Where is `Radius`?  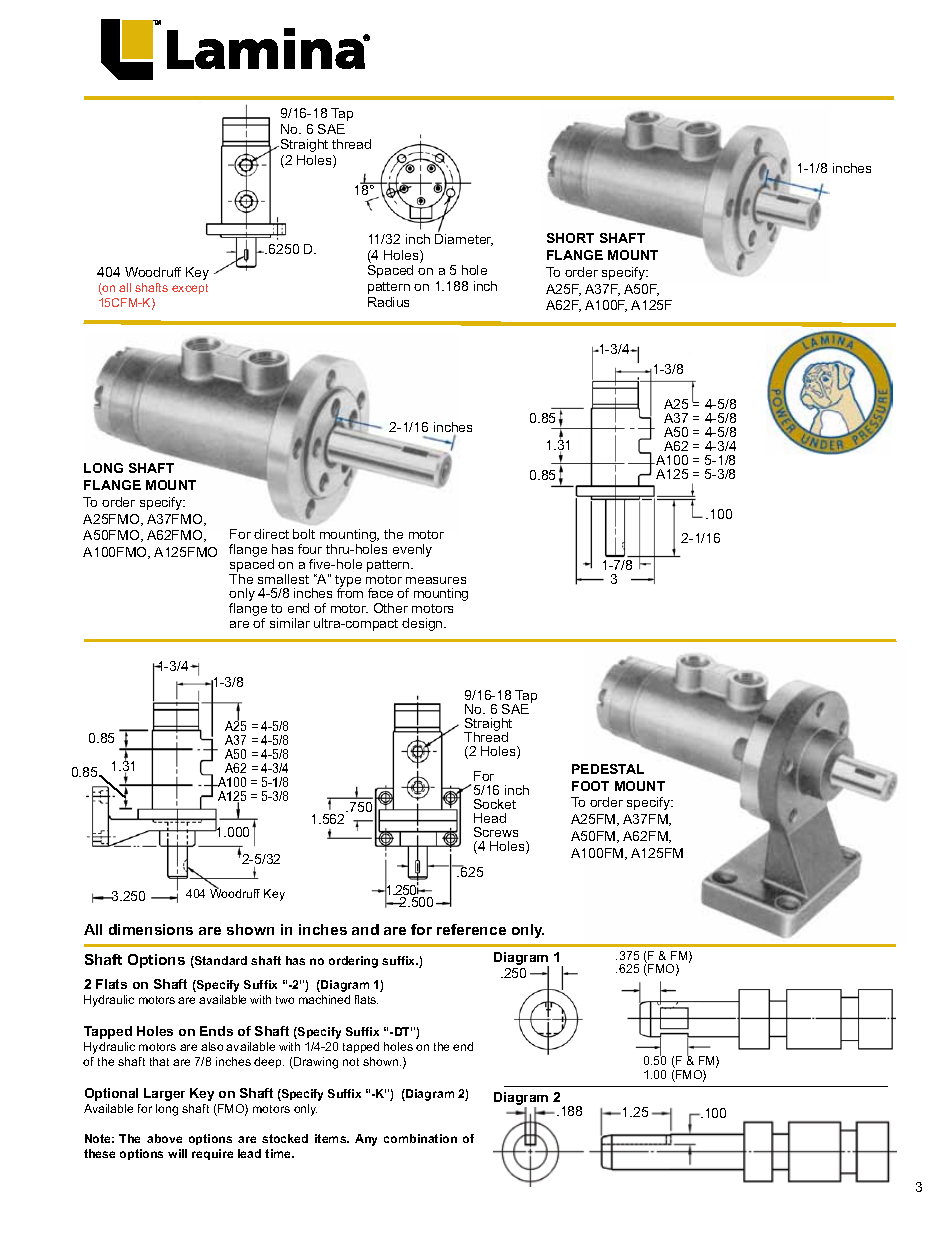
Radius is located at coordinates (388, 302).
